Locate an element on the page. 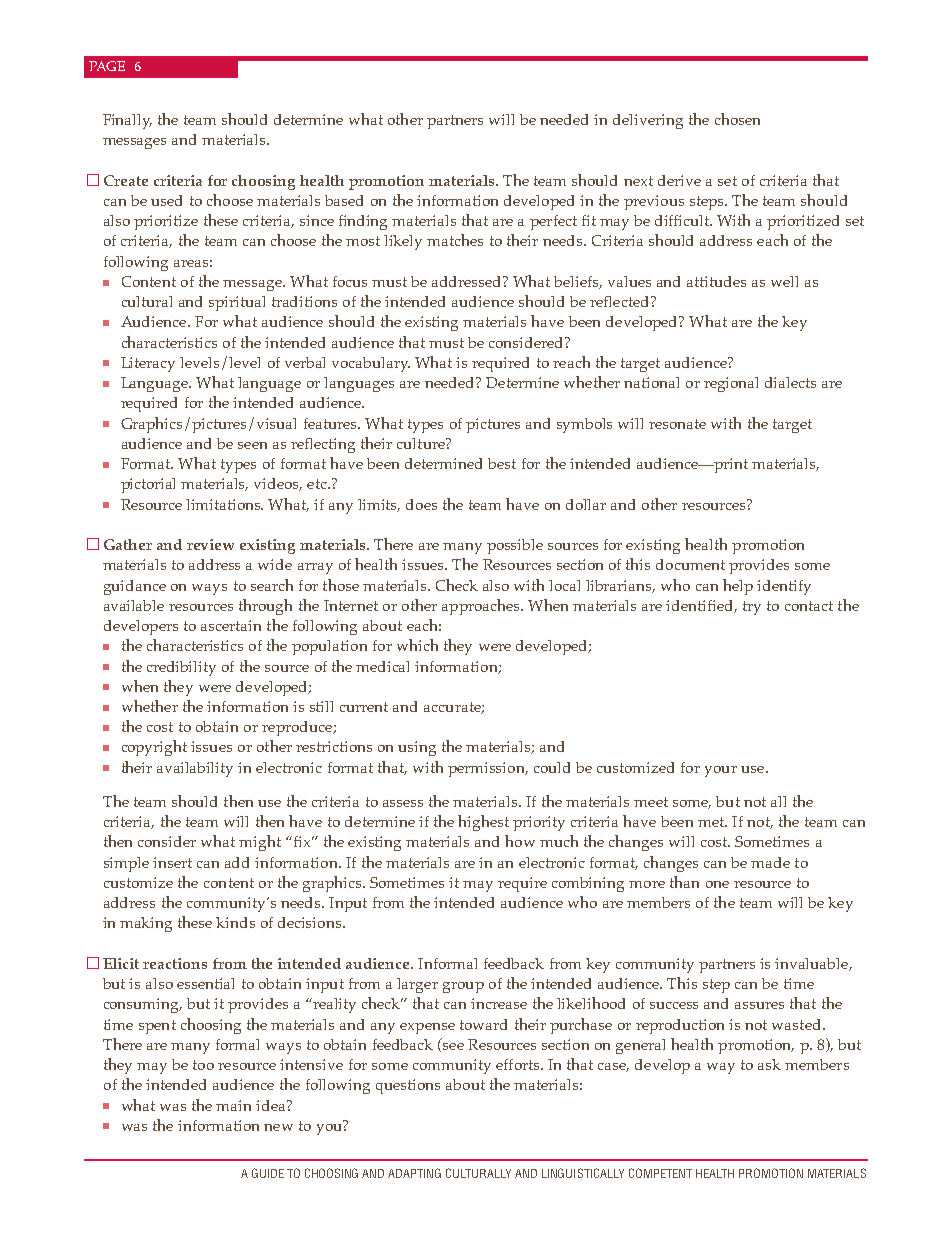 This image has width=952, height=1233. main is located at coordinates (233, 1105).
